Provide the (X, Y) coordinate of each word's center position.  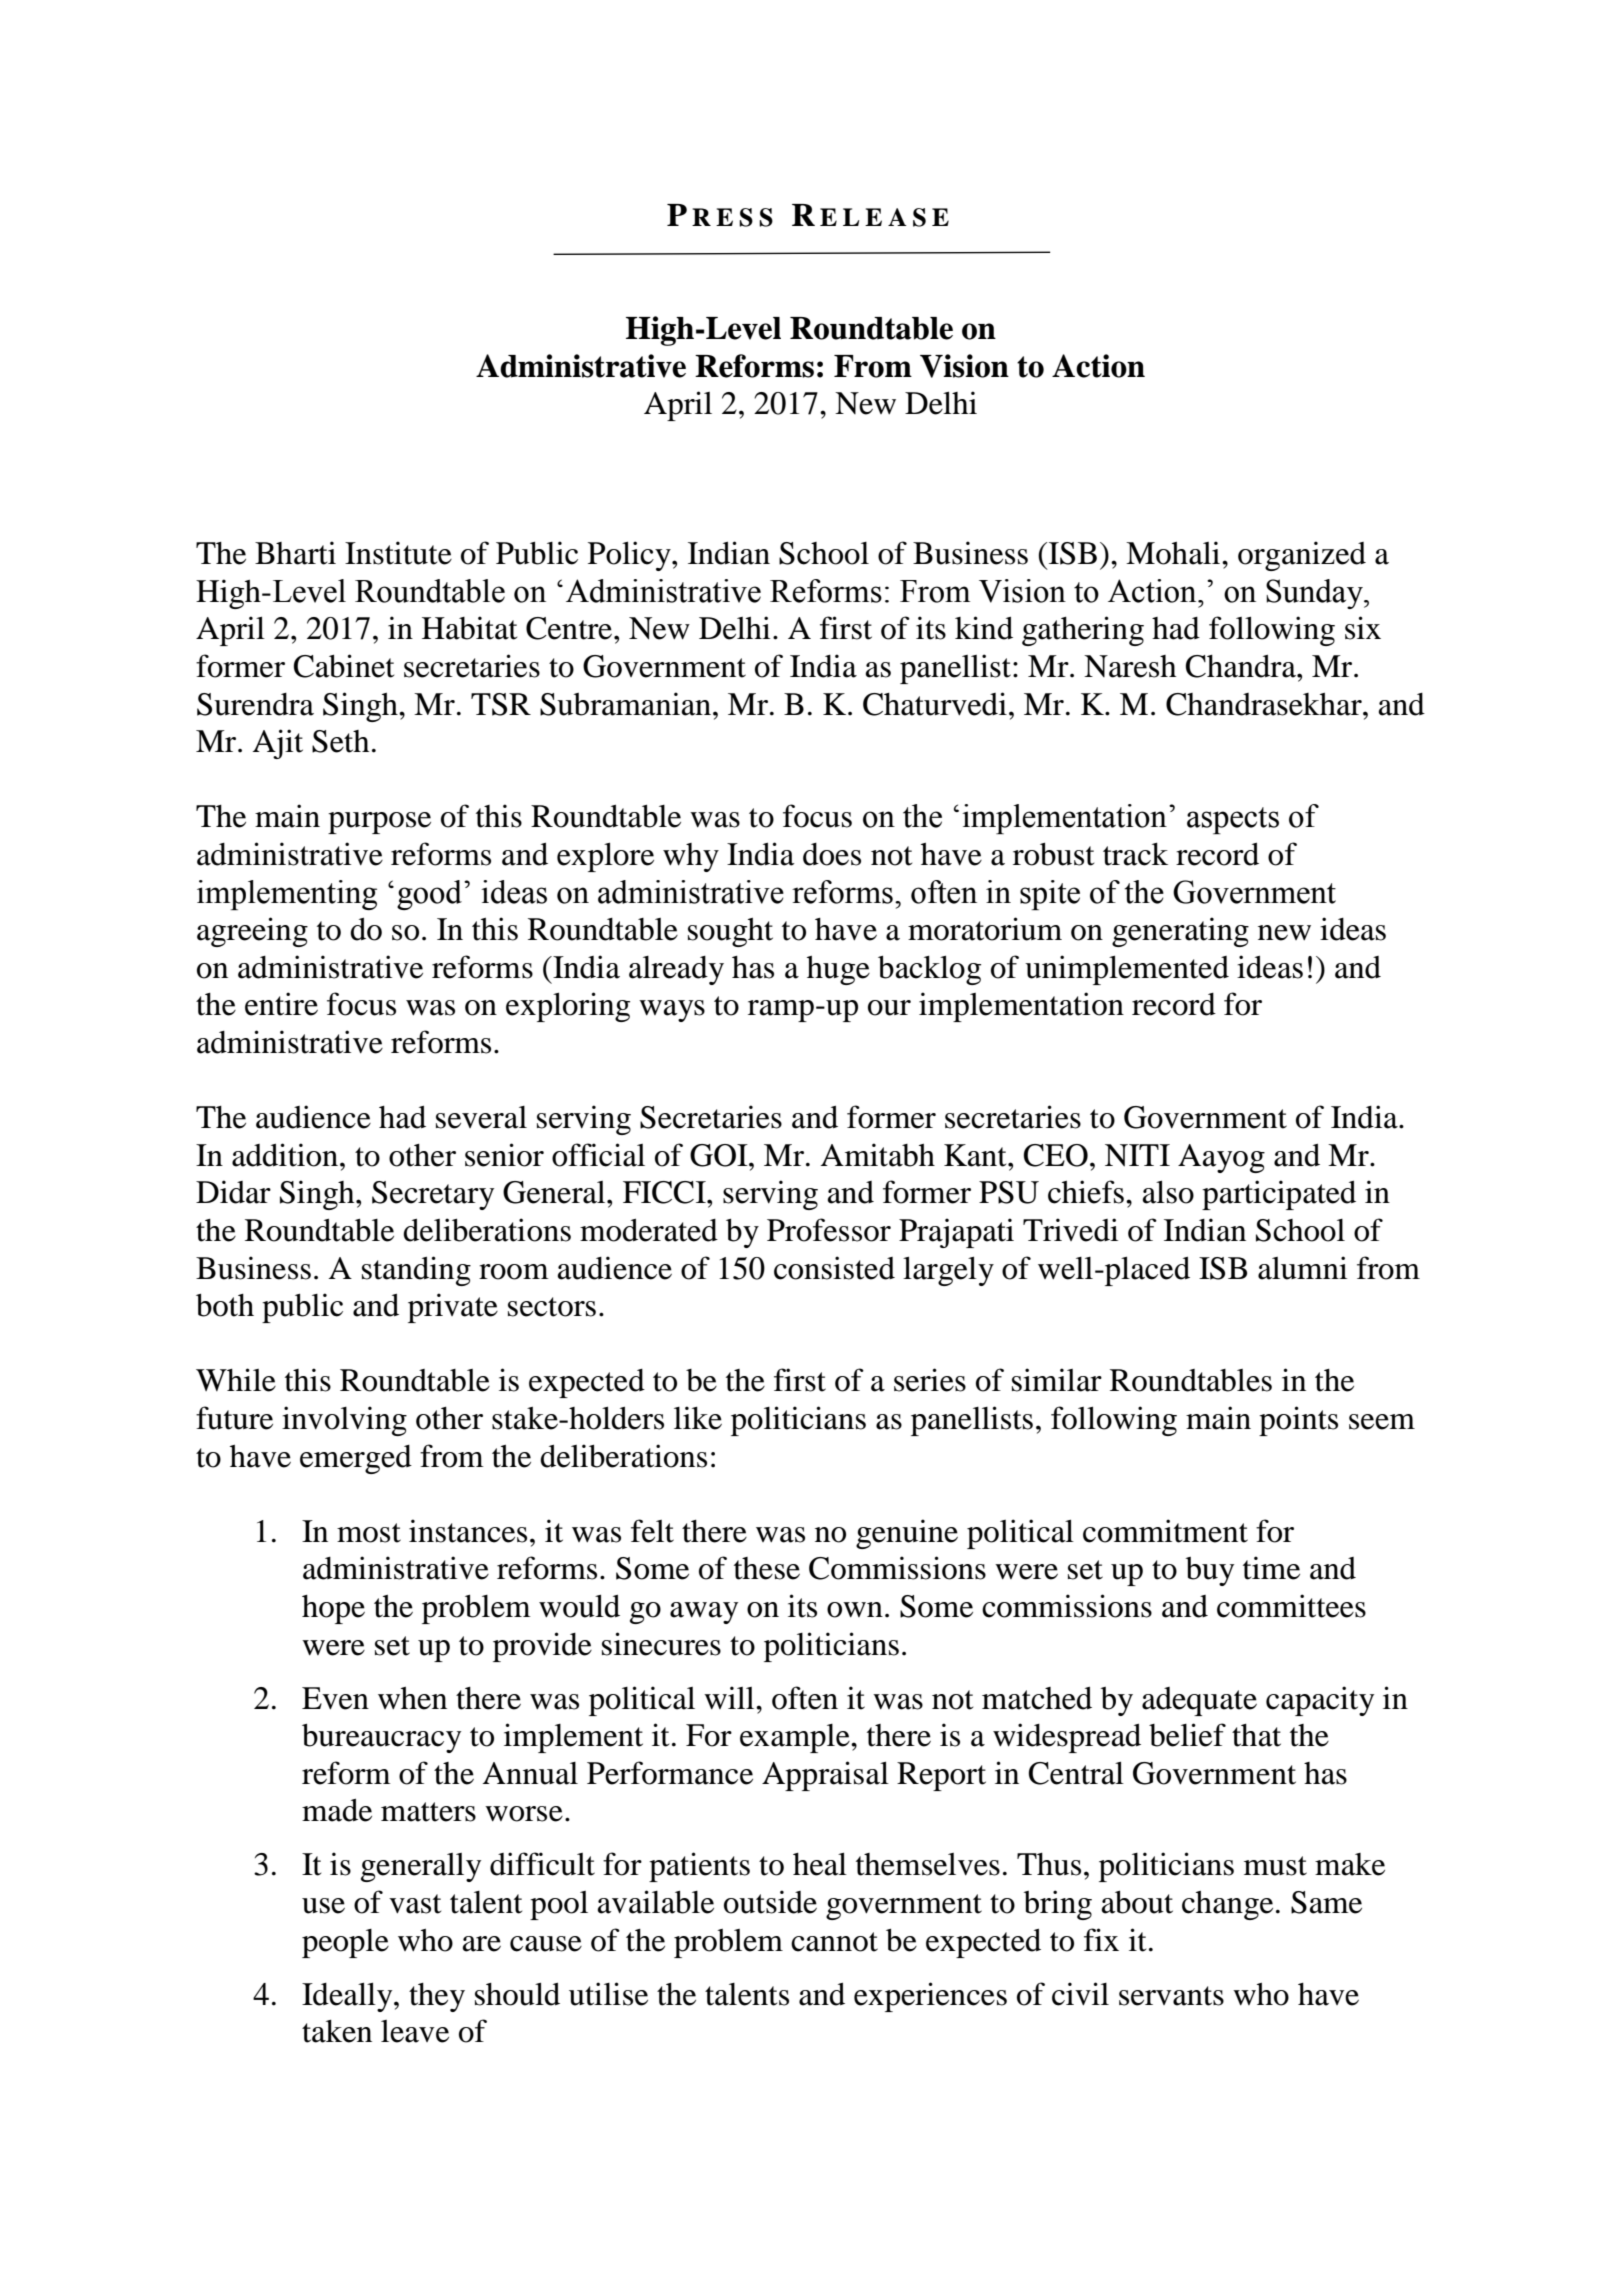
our (889, 1008)
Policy (630, 556)
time (1271, 1568)
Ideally (348, 1997)
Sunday (1315, 594)
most (369, 1533)
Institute (398, 553)
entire (281, 1004)
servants (1171, 1996)
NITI (1137, 1155)
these (767, 1568)
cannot (834, 1942)
